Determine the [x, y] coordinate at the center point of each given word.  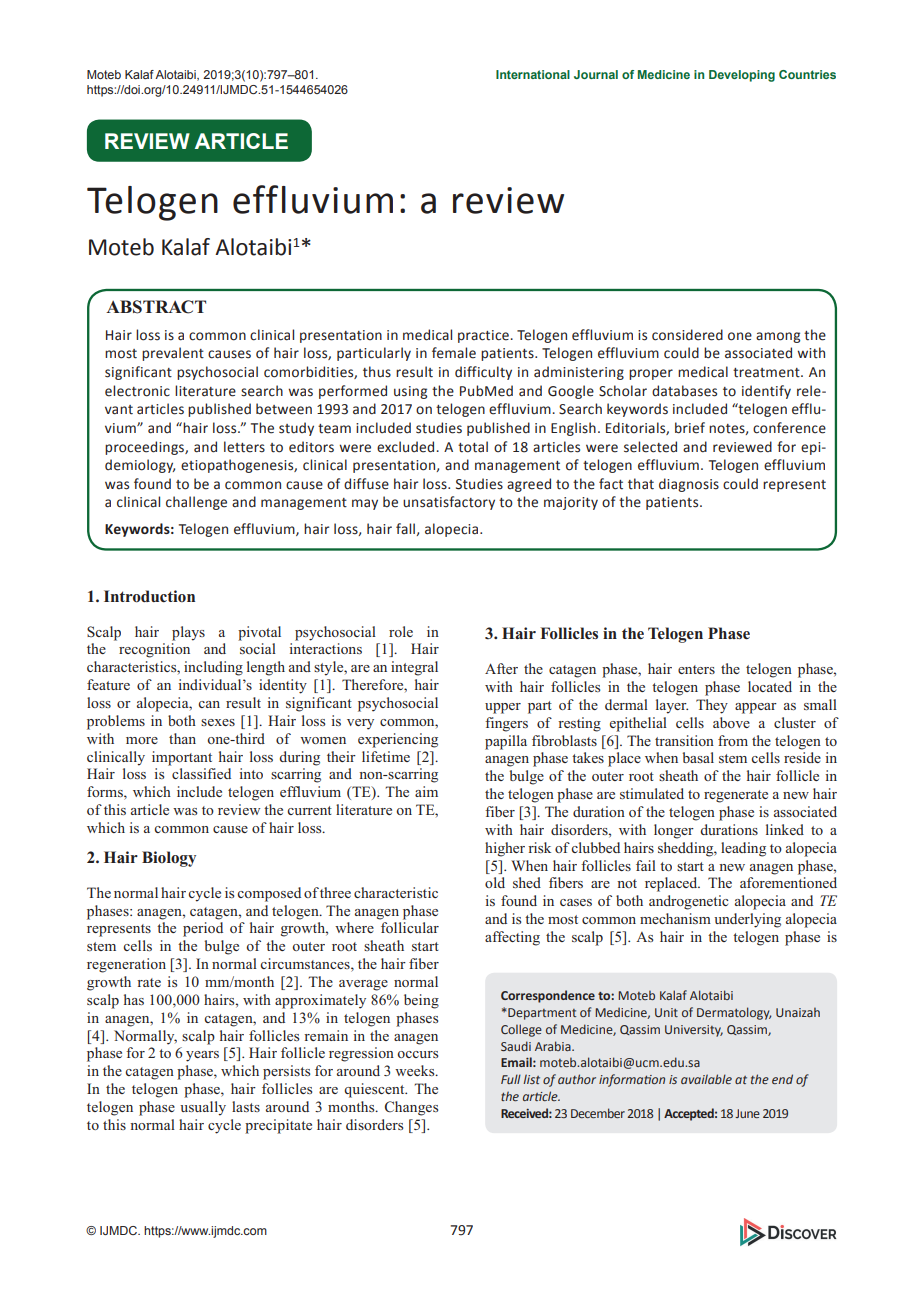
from [733, 740]
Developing [742, 76]
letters [244, 447]
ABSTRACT [156, 307]
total [473, 447]
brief [690, 428]
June [747, 1113]
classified [201, 773]
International [533, 74]
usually [203, 1108]
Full [511, 1079]
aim [426, 791]
